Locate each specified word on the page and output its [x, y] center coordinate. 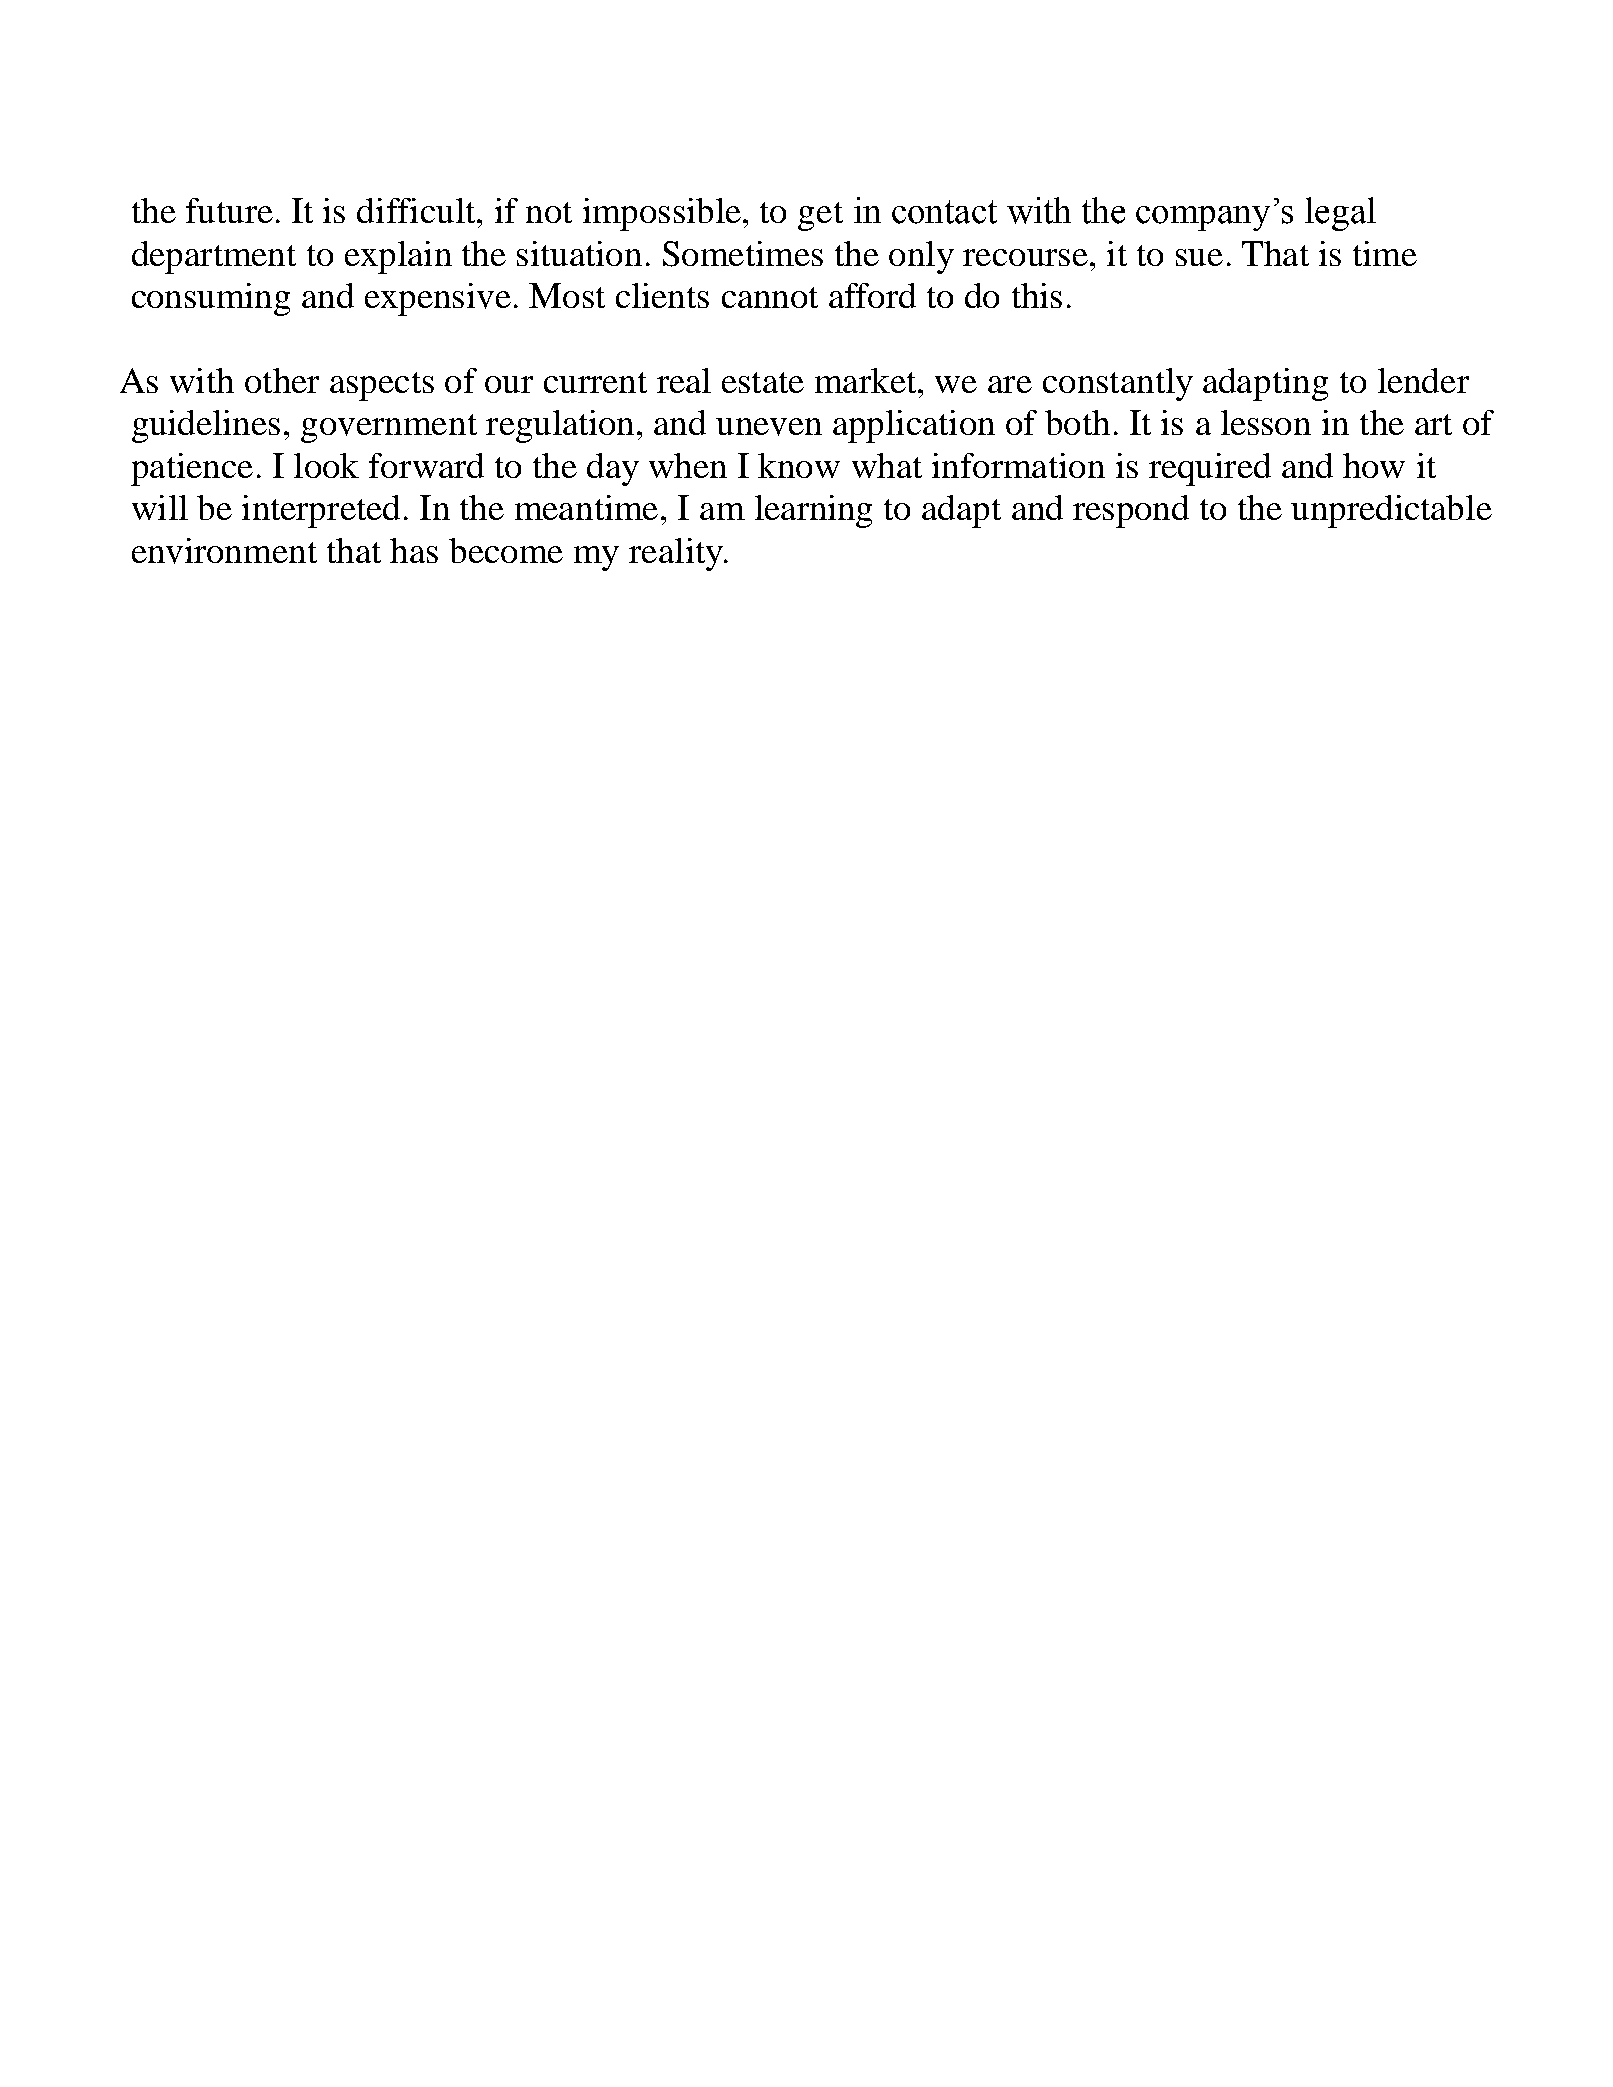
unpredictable [1391, 511]
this [1037, 295]
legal [1340, 214]
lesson [1266, 422]
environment [224, 551]
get [820, 216]
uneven [769, 427]
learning [813, 511]
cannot [770, 297]
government [389, 428]
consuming [211, 299]
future [229, 210]
